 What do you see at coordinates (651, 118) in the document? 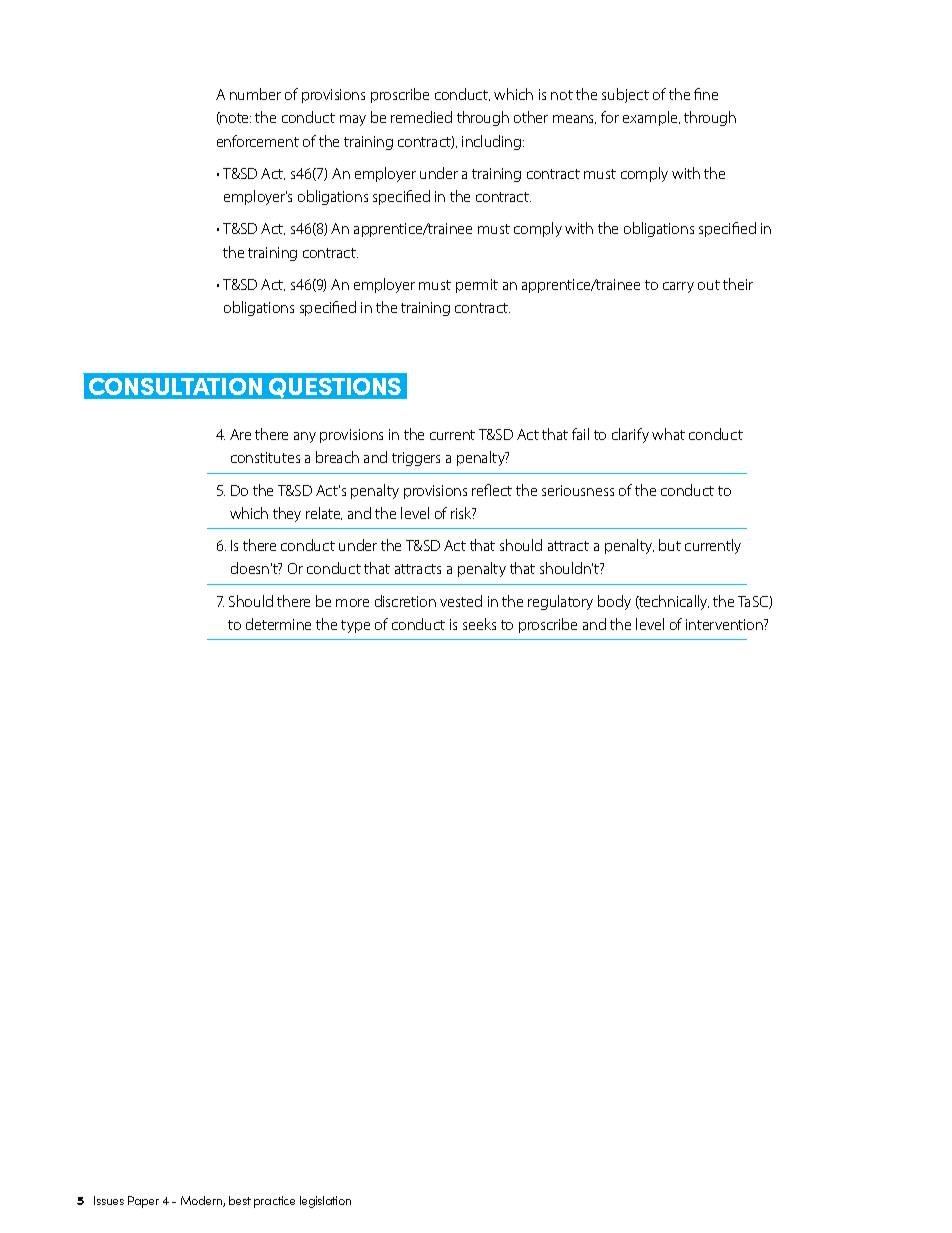
I see `example` at bounding box center [651, 118].
